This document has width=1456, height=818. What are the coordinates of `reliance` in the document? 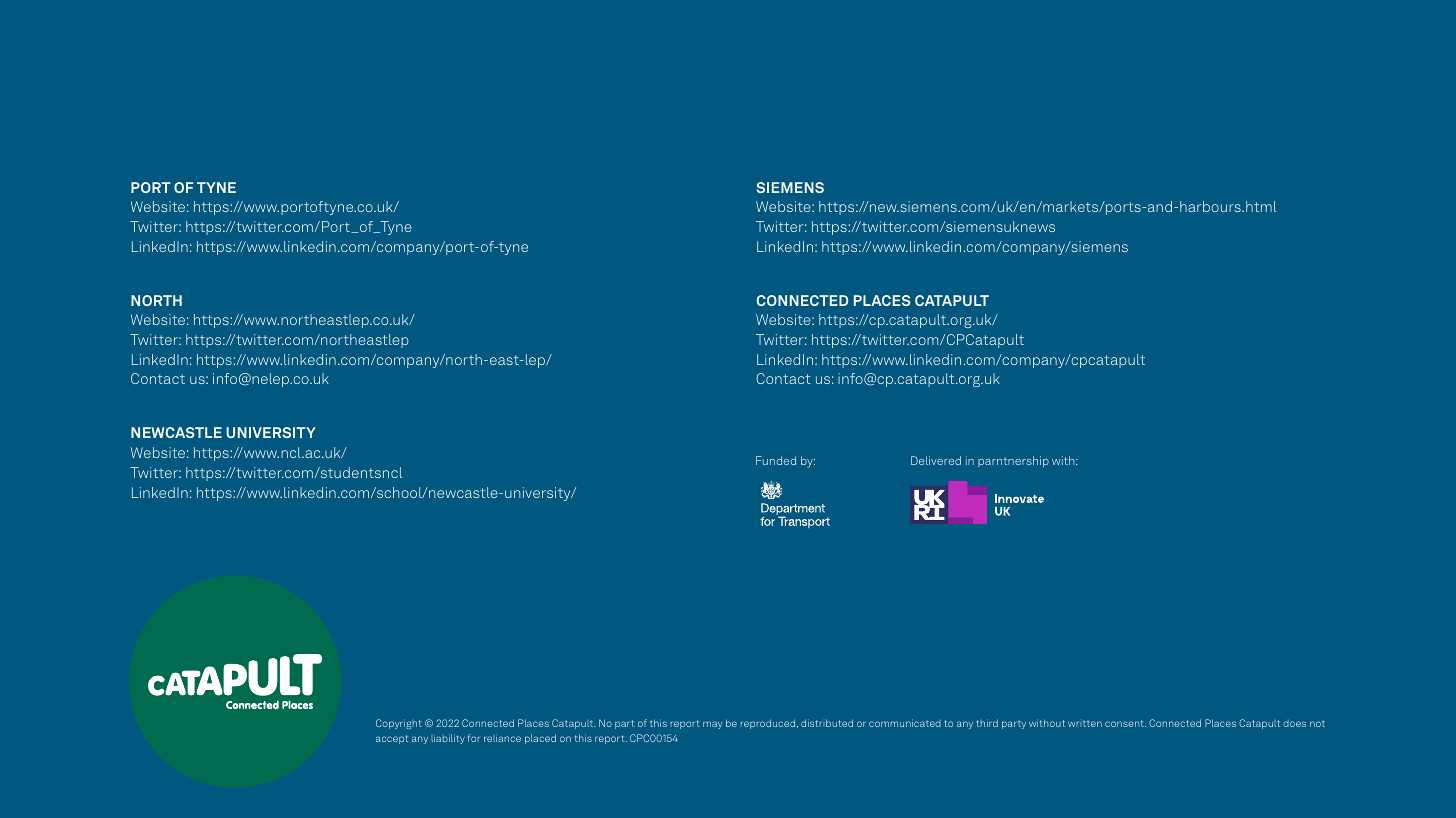 It's located at (502, 738).
